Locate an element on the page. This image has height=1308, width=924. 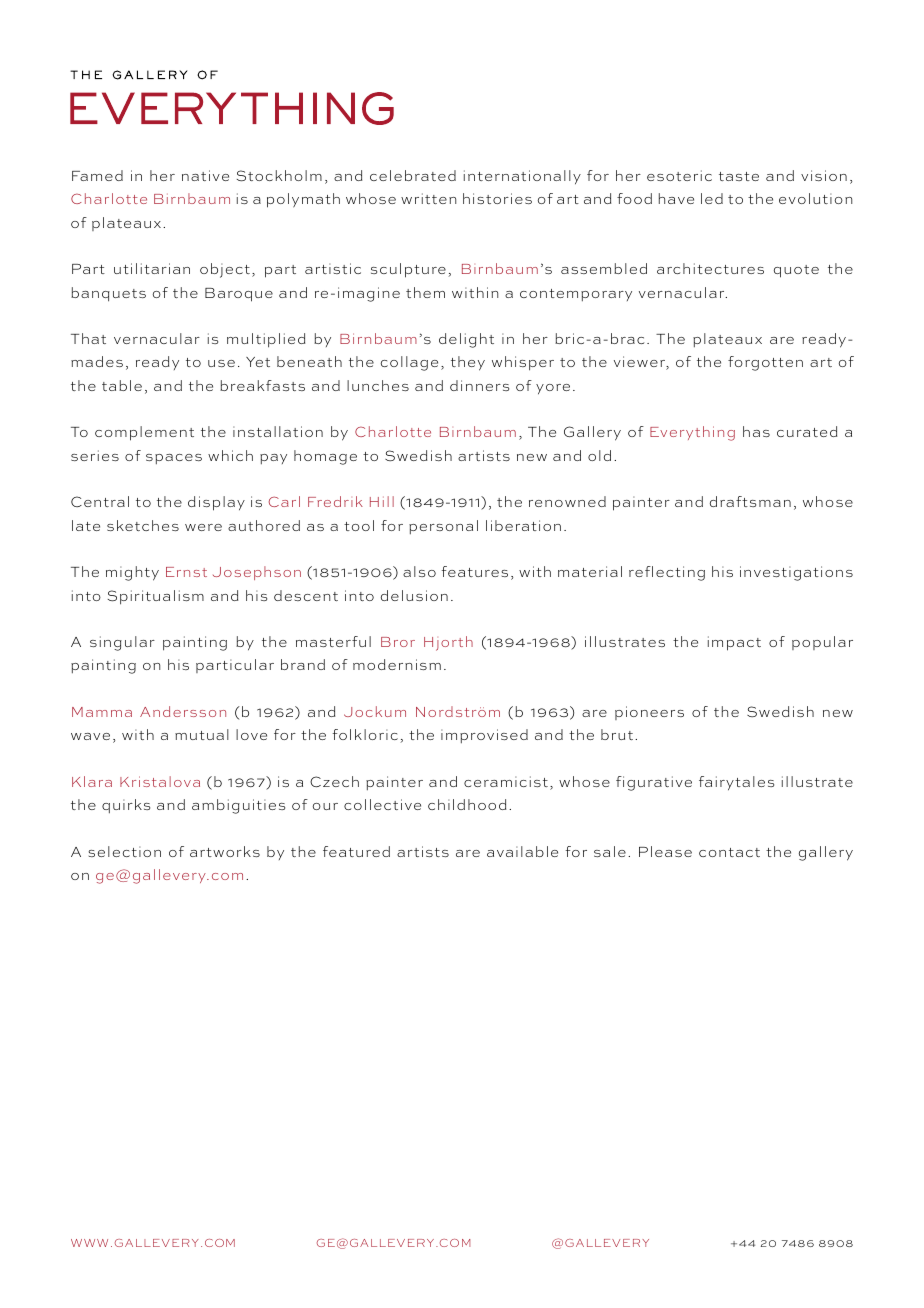
artworks is located at coordinates (225, 851).
